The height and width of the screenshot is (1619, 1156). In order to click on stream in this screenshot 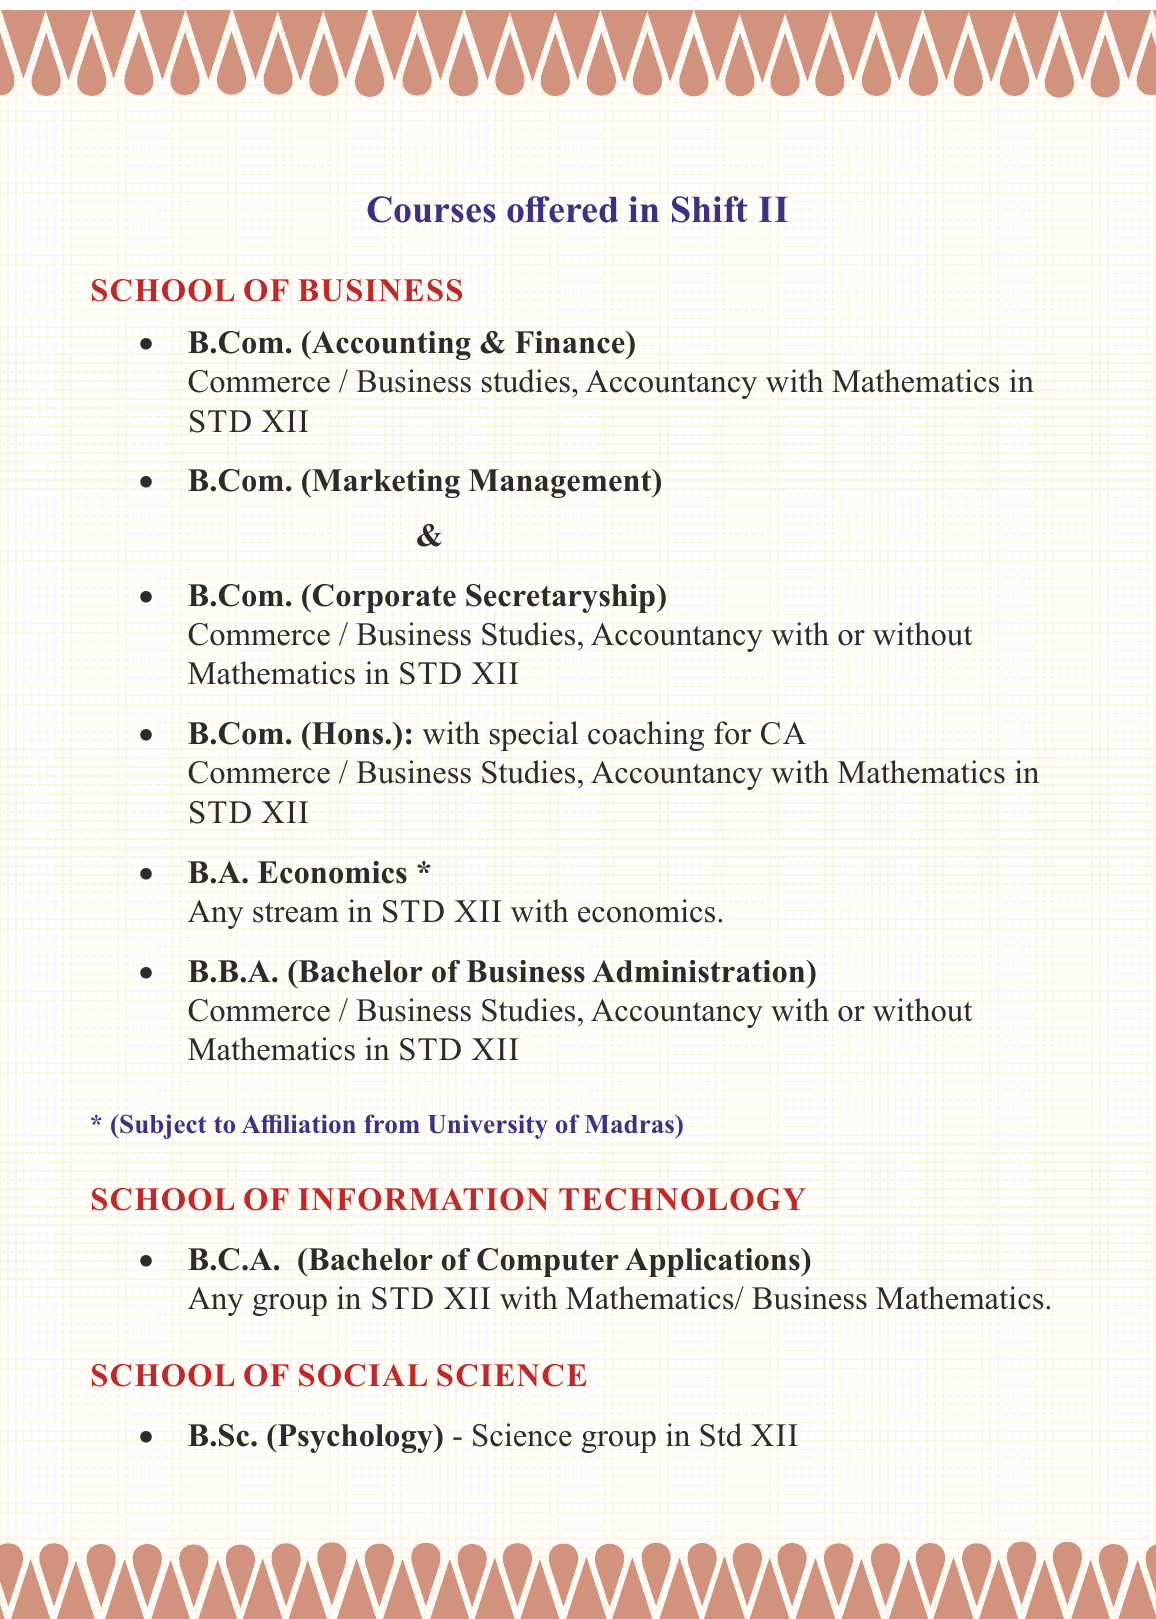, I will do `click(296, 912)`.
